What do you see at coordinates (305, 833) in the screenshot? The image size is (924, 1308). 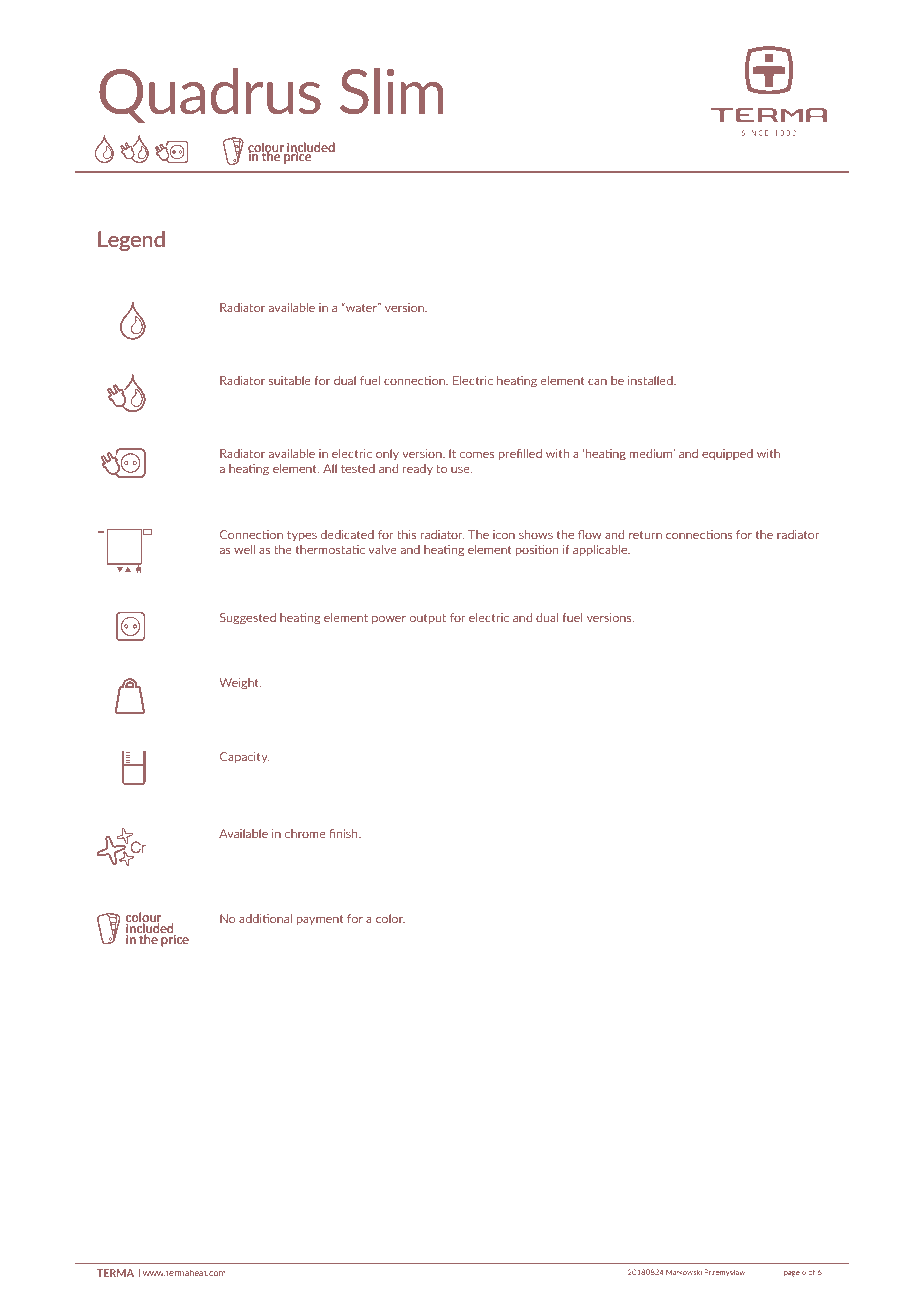 I see `chrome` at bounding box center [305, 833].
